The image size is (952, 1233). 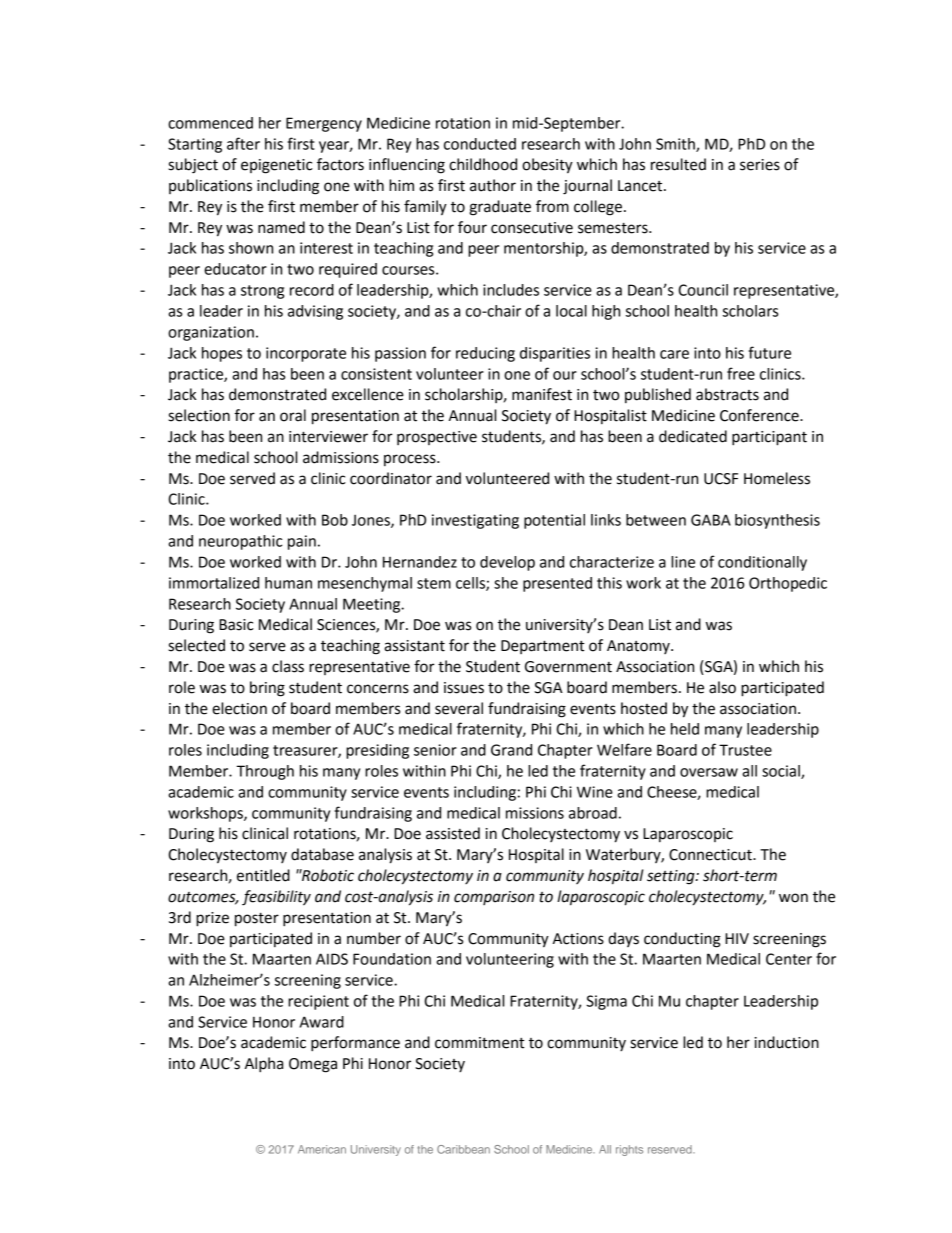 I want to click on oversaw, so click(x=709, y=772).
